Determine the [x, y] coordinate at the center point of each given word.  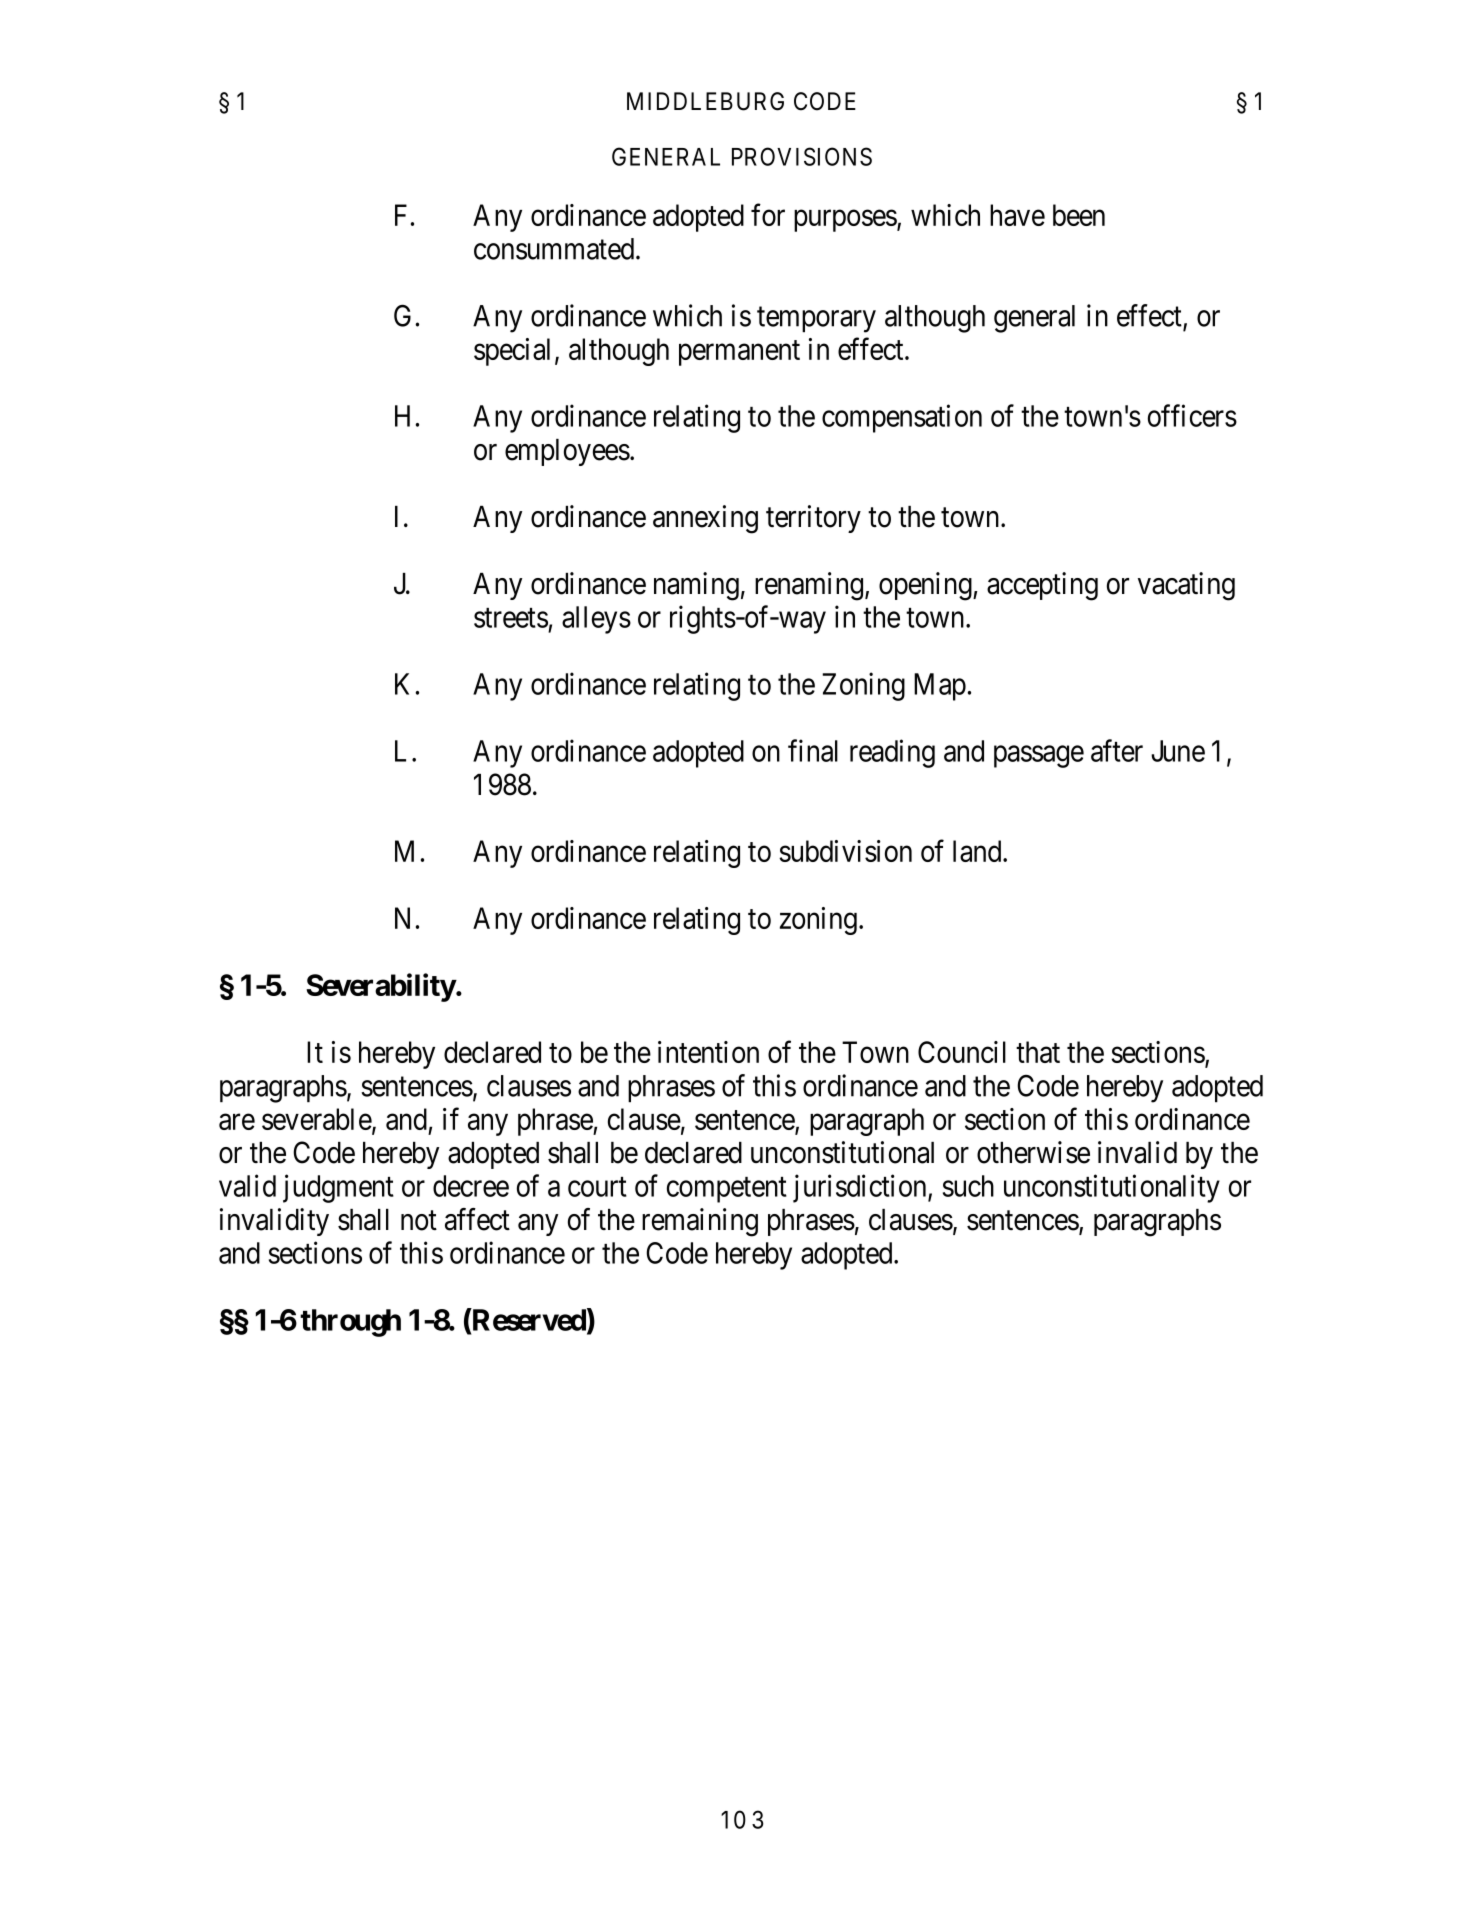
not [419, 1221]
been [1079, 215]
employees [567, 452]
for [768, 215]
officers [1192, 415]
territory [813, 519]
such [968, 1186]
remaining [700, 1222]
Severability [381, 987]
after [1117, 750]
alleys [596, 620]
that [1038, 1052]
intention [708, 1052]
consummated [555, 249]
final [813, 750]
